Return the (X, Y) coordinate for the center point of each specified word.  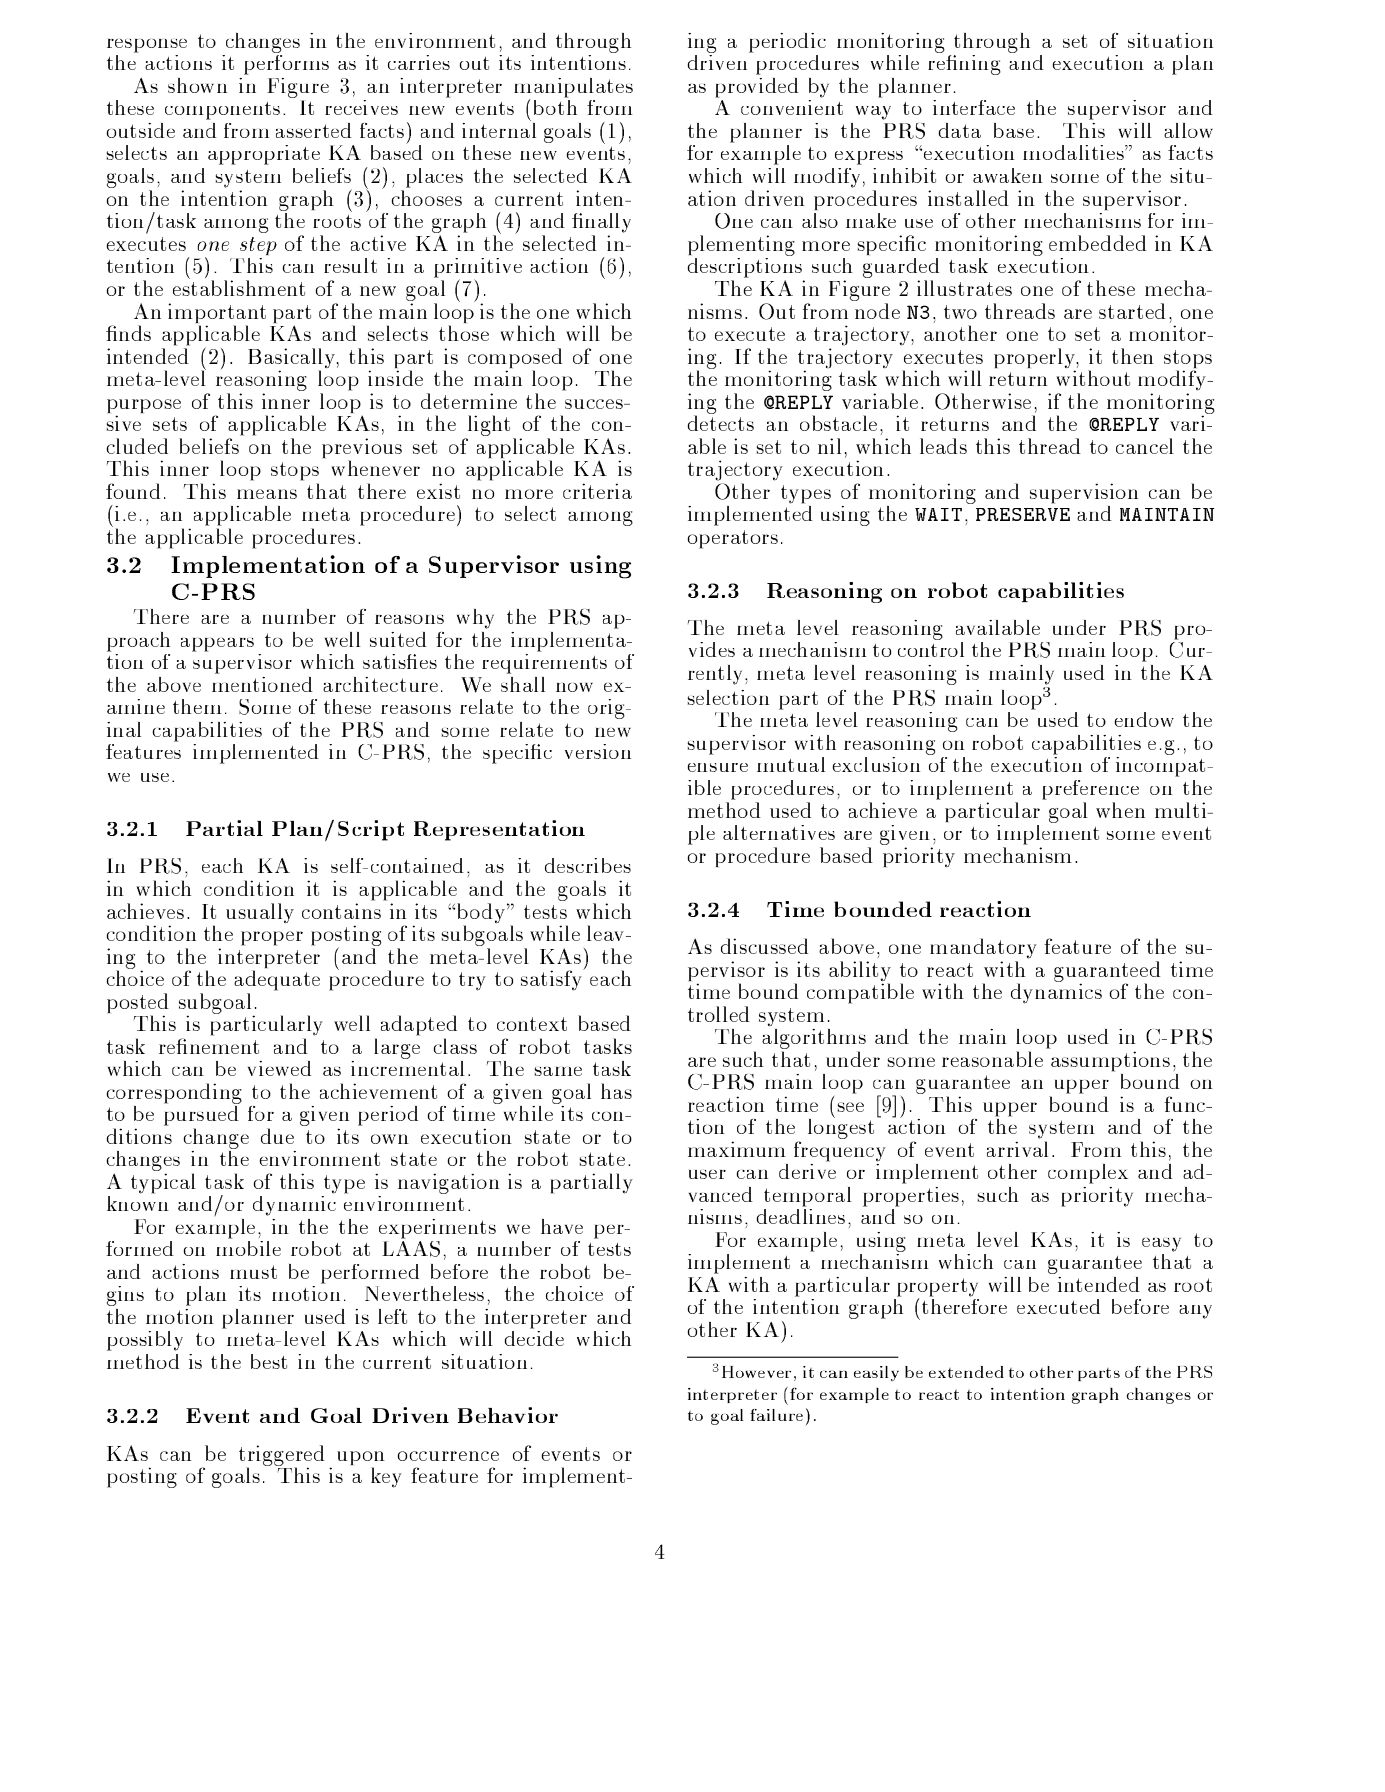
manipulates (573, 89)
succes (595, 404)
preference (1090, 790)
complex (1088, 1174)
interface (974, 107)
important (217, 314)
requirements (544, 662)
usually (260, 913)
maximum (737, 1149)
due (277, 1136)
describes (588, 865)
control (931, 649)
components (222, 111)
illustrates (964, 288)
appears (217, 645)
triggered (282, 1456)
